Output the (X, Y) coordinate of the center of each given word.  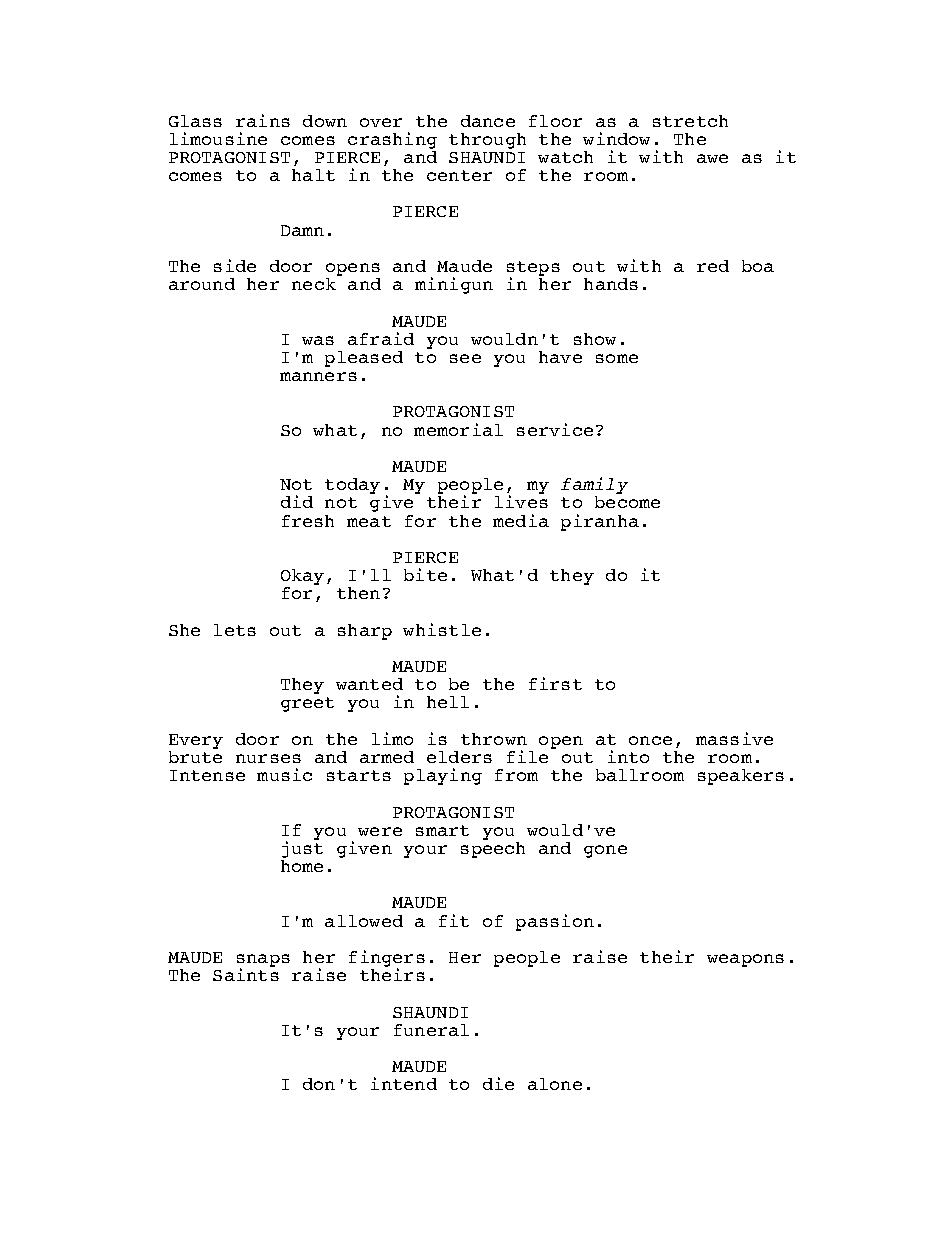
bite (425, 574)
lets (235, 630)
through (487, 141)
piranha (600, 522)
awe (712, 158)
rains (263, 120)
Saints (246, 974)
